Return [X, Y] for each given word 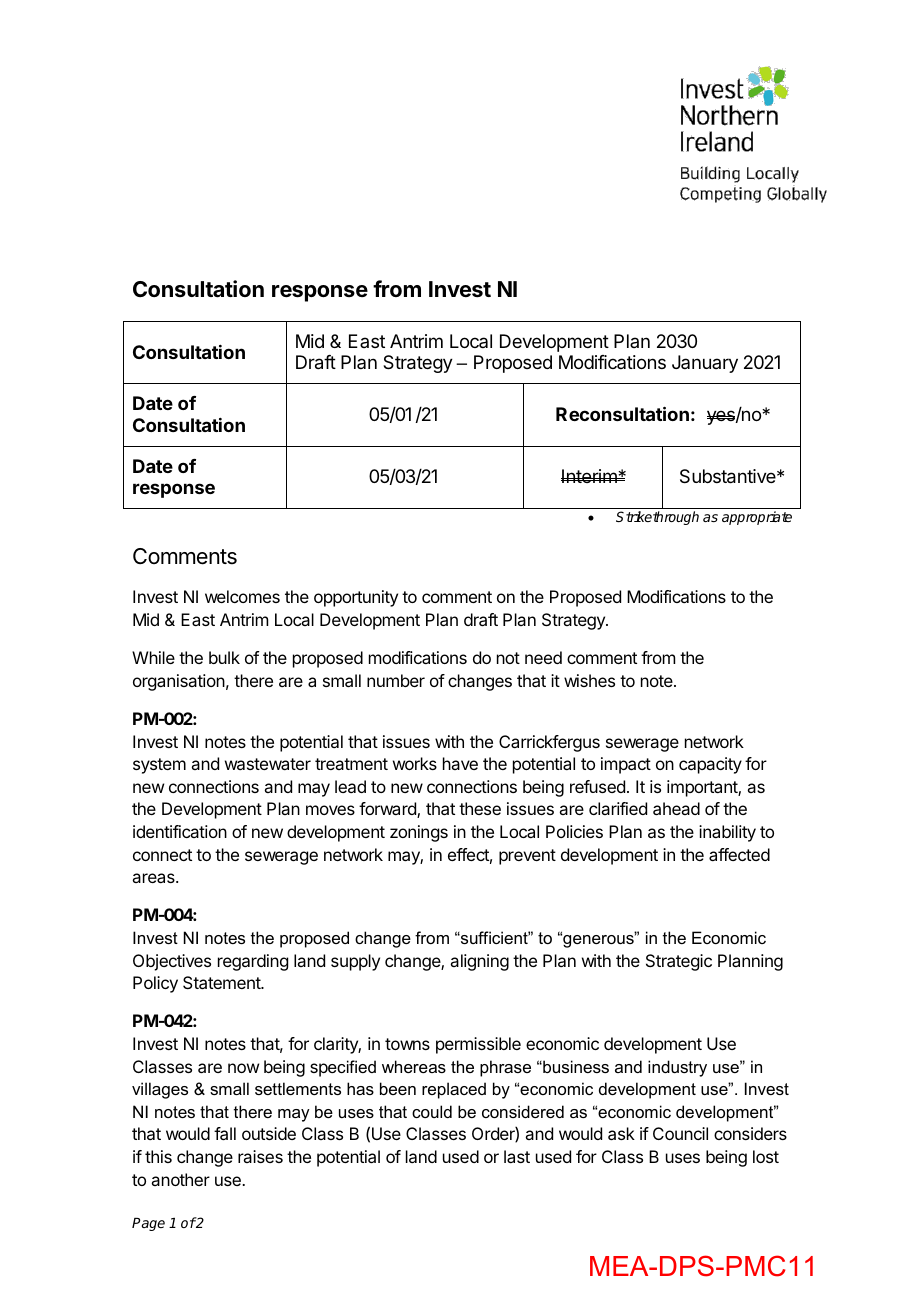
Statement [222, 982]
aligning [479, 962]
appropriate [757, 518]
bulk [224, 657]
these [480, 808]
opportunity [356, 598]
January [705, 364]
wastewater [268, 764]
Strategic [679, 962]
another [180, 1179]
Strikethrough [657, 518]
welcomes [242, 596]
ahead [676, 808]
